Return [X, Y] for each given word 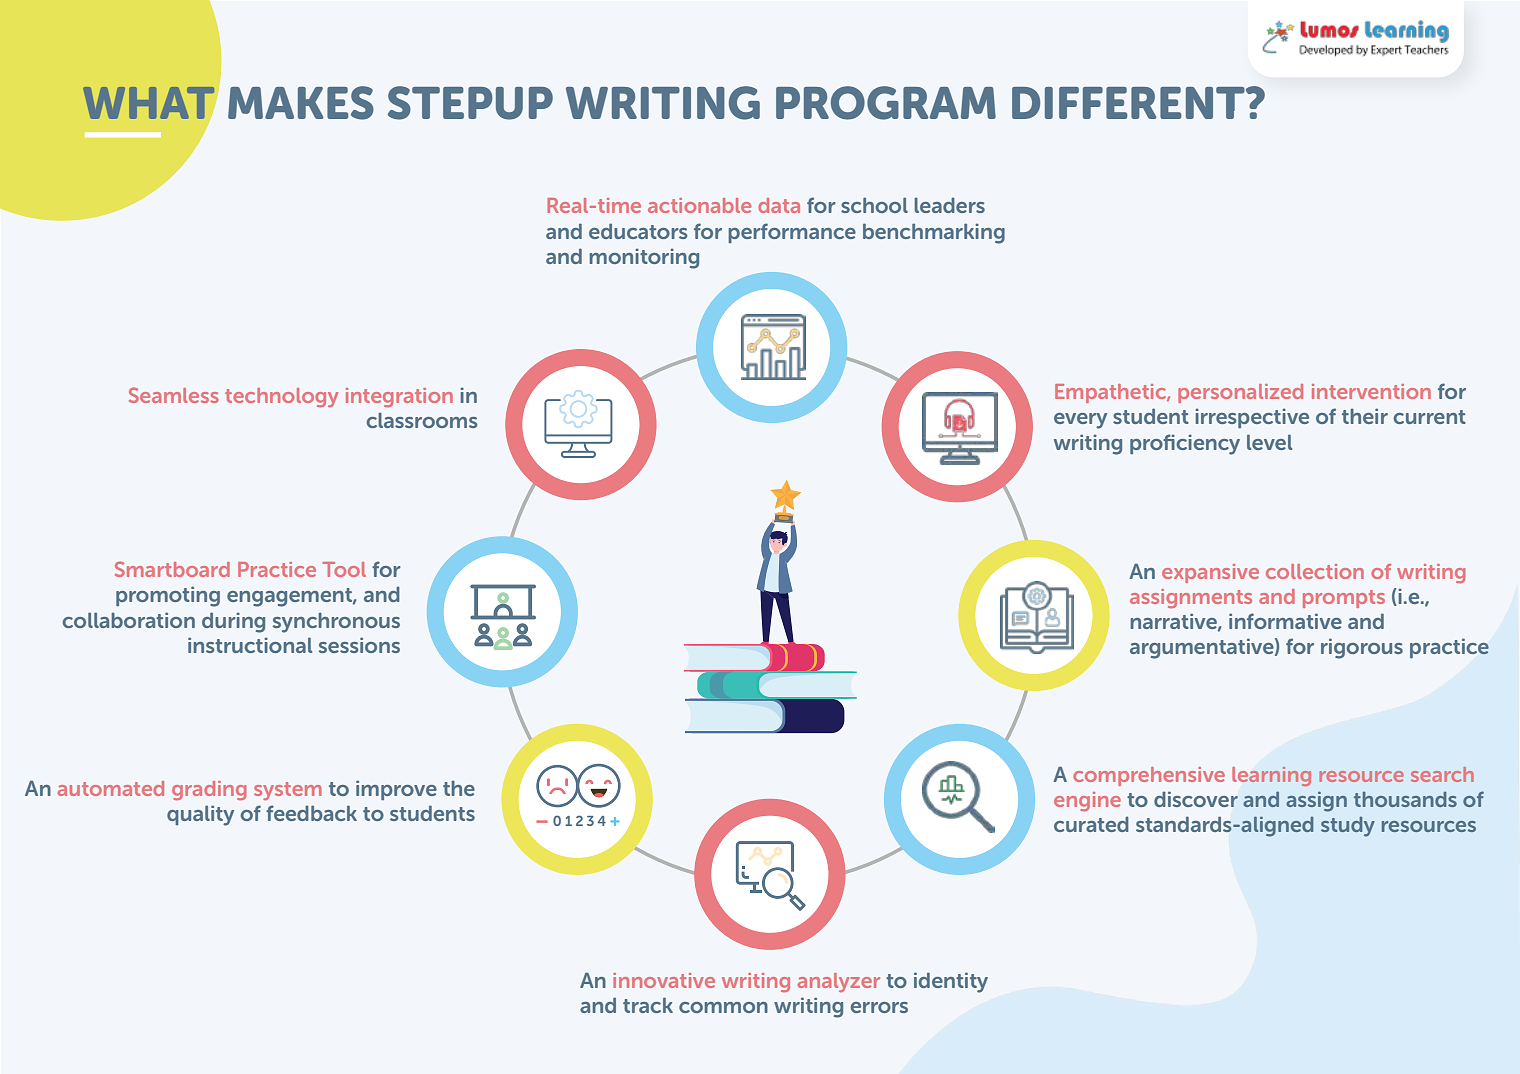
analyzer [839, 982]
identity [951, 982]
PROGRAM [886, 103]
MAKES [301, 103]
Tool [344, 569]
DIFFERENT [1129, 103]
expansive [1210, 573]
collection [1315, 571]
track [648, 1005]
